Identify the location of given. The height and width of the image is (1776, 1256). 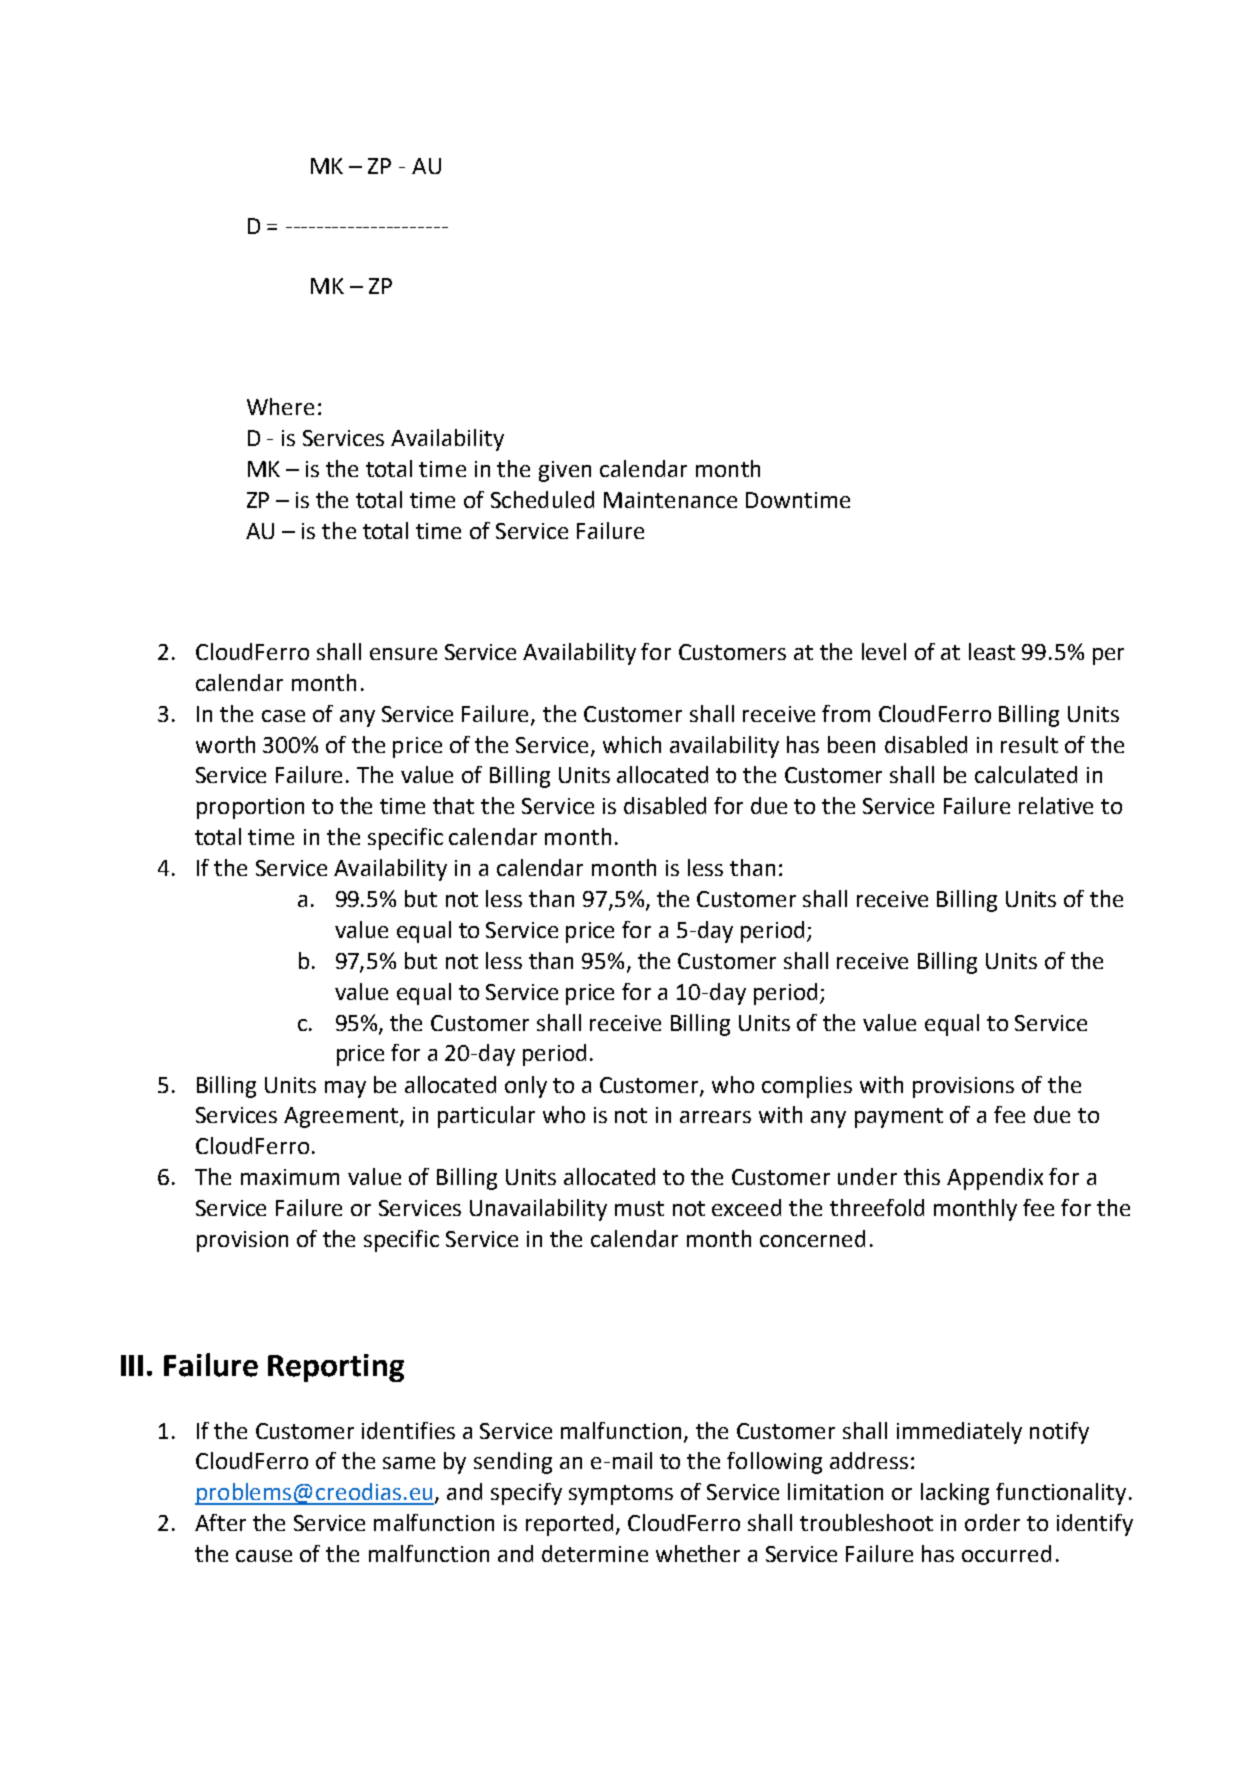
(565, 471).
